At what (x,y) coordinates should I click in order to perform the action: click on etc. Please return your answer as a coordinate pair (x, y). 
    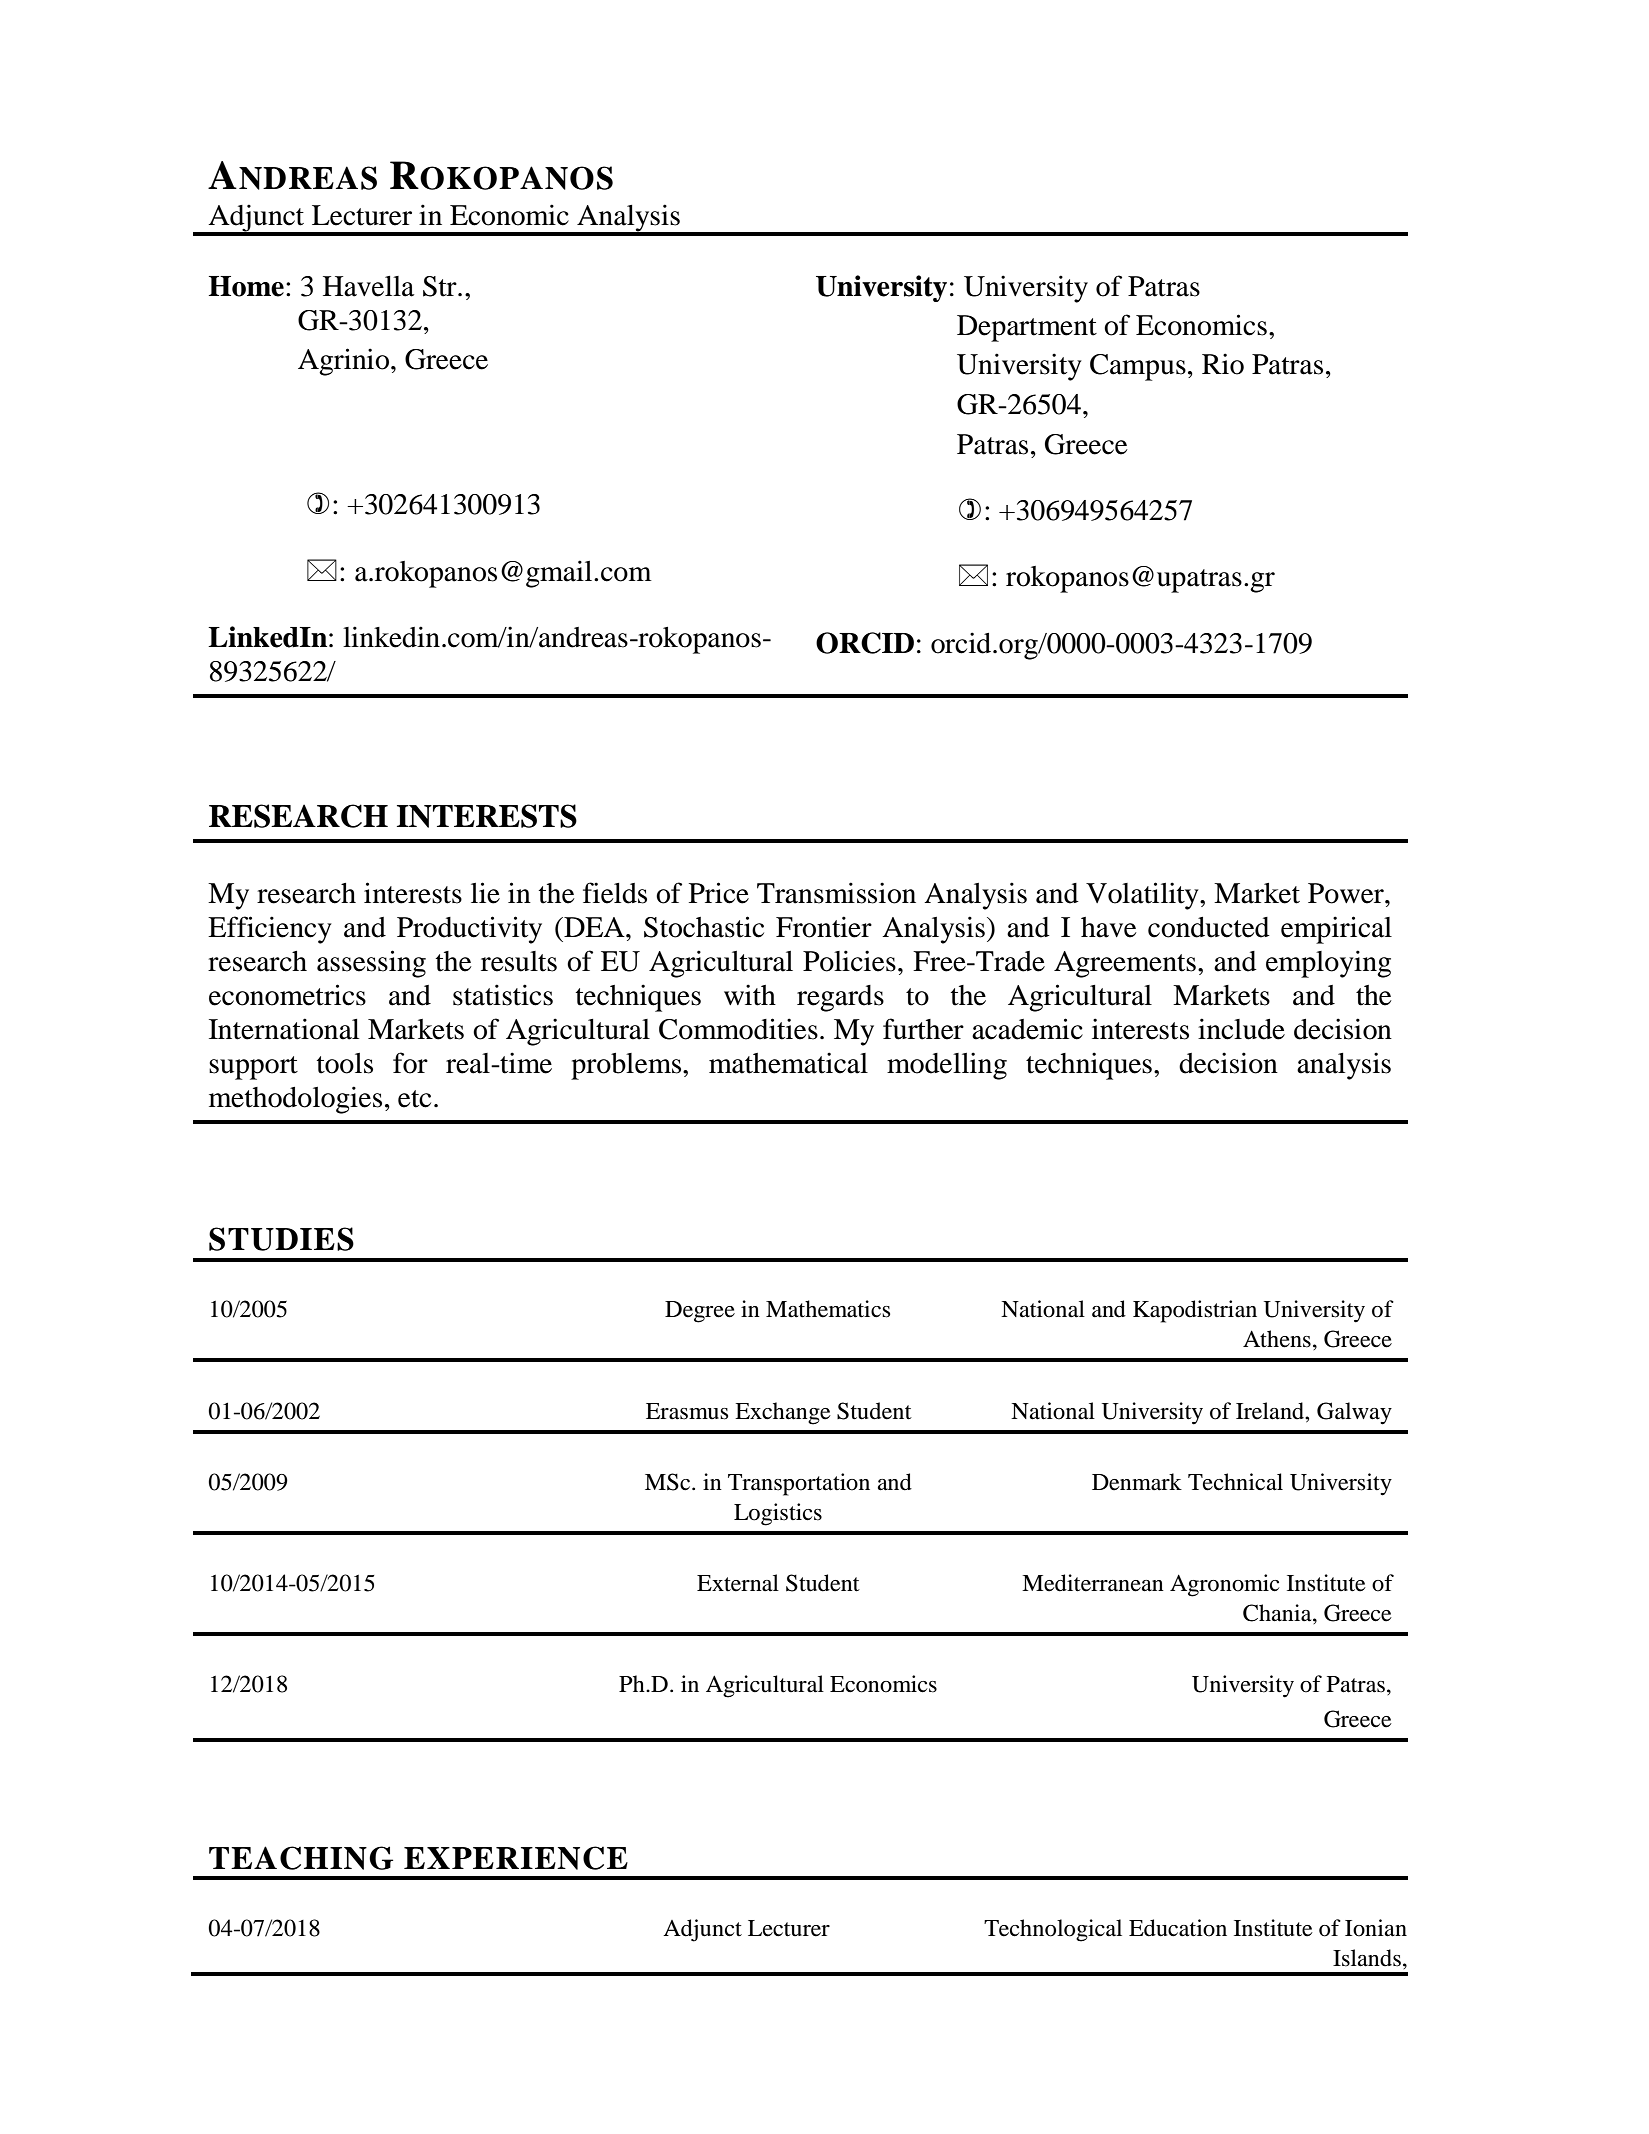
    Looking at the image, I should click on (414, 1099).
